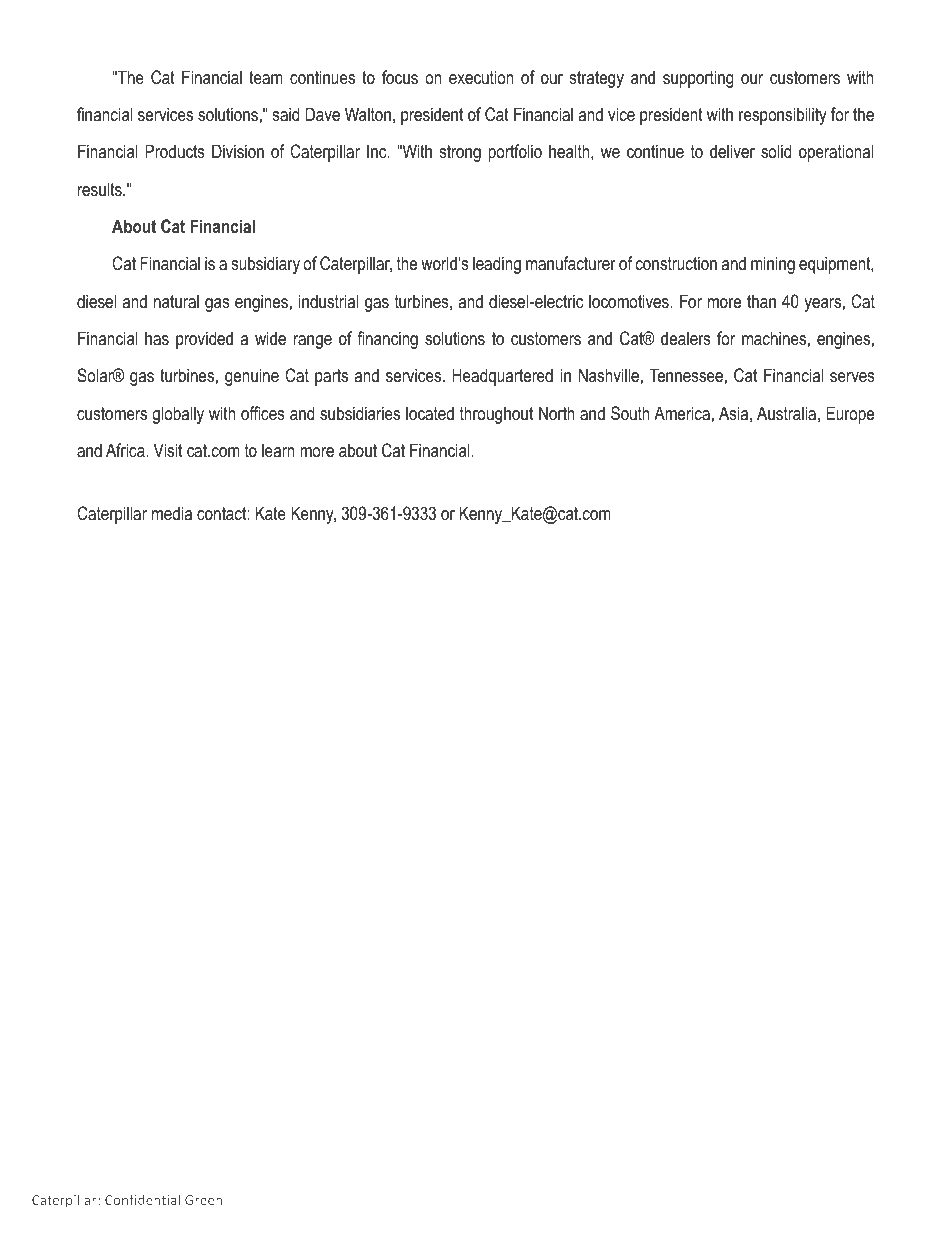  Describe the element at coordinates (175, 151) in the image. I see `Products` at that location.
